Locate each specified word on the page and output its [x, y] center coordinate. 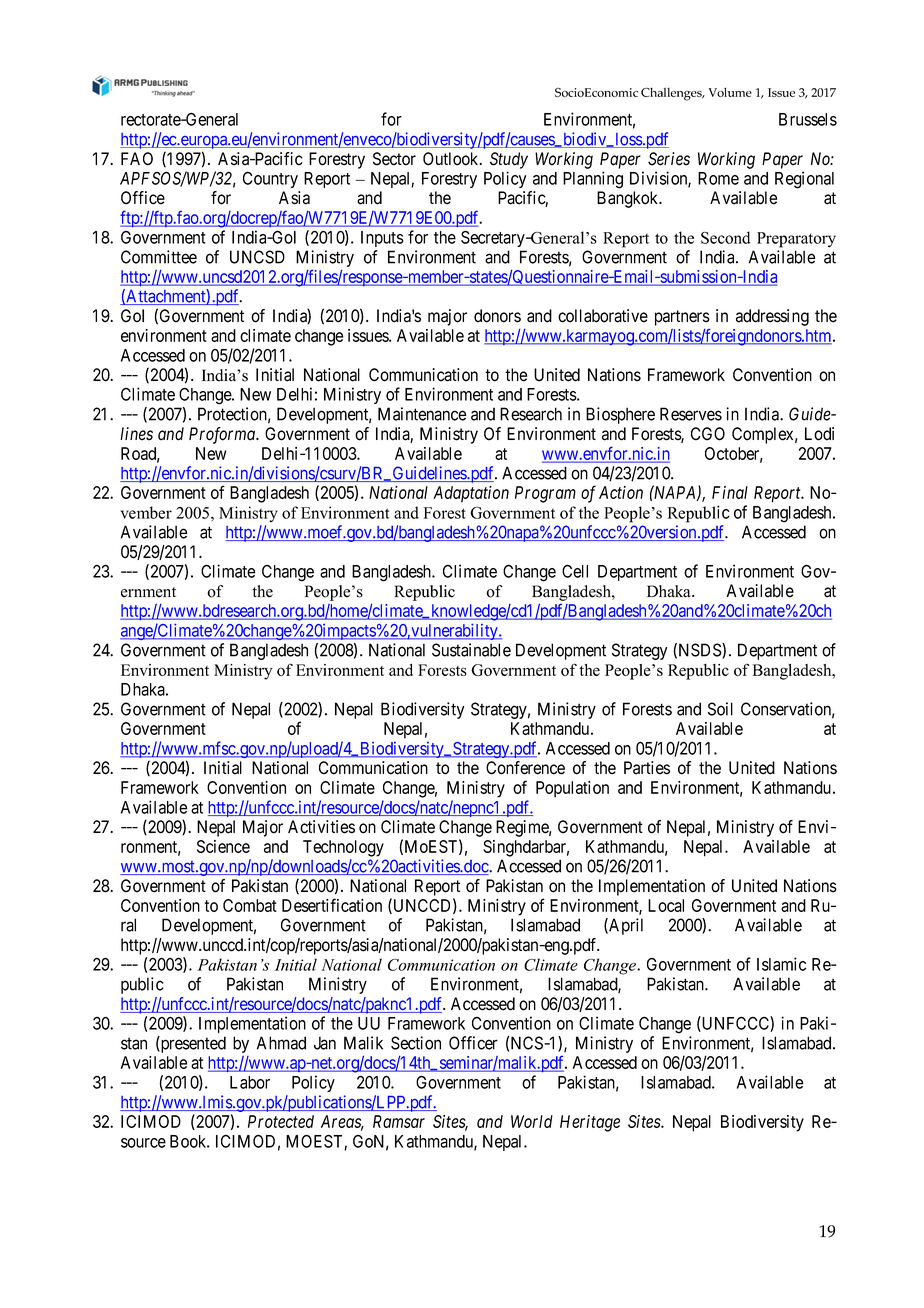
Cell [575, 571]
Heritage [590, 1123]
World [532, 1121]
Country [270, 179]
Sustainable [471, 650]
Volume [730, 92]
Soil [720, 709]
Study [509, 160]
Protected [281, 1121]
